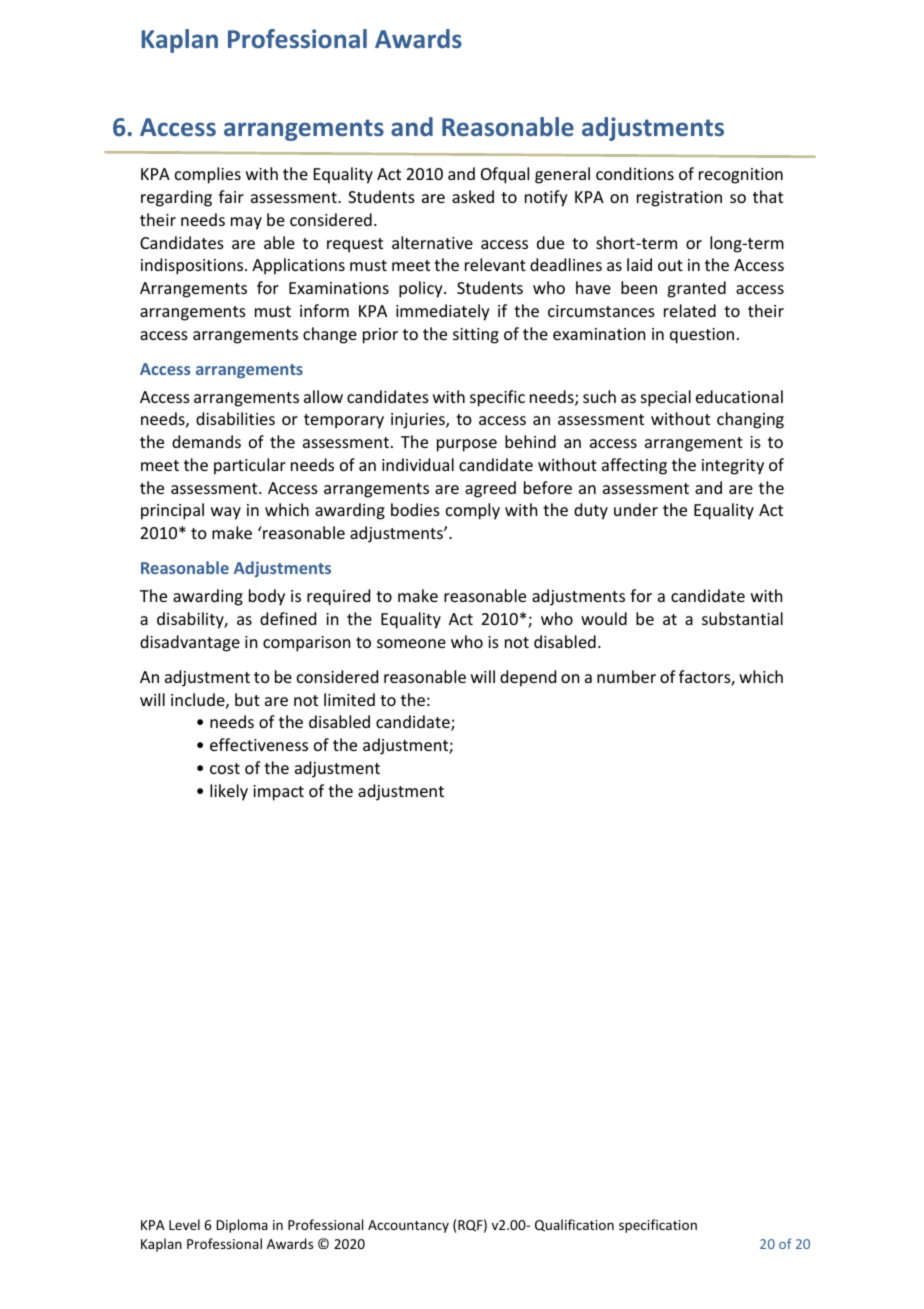 Image resolution: width=924 pixels, height=1309 pixels. I want to click on asked, so click(473, 196).
